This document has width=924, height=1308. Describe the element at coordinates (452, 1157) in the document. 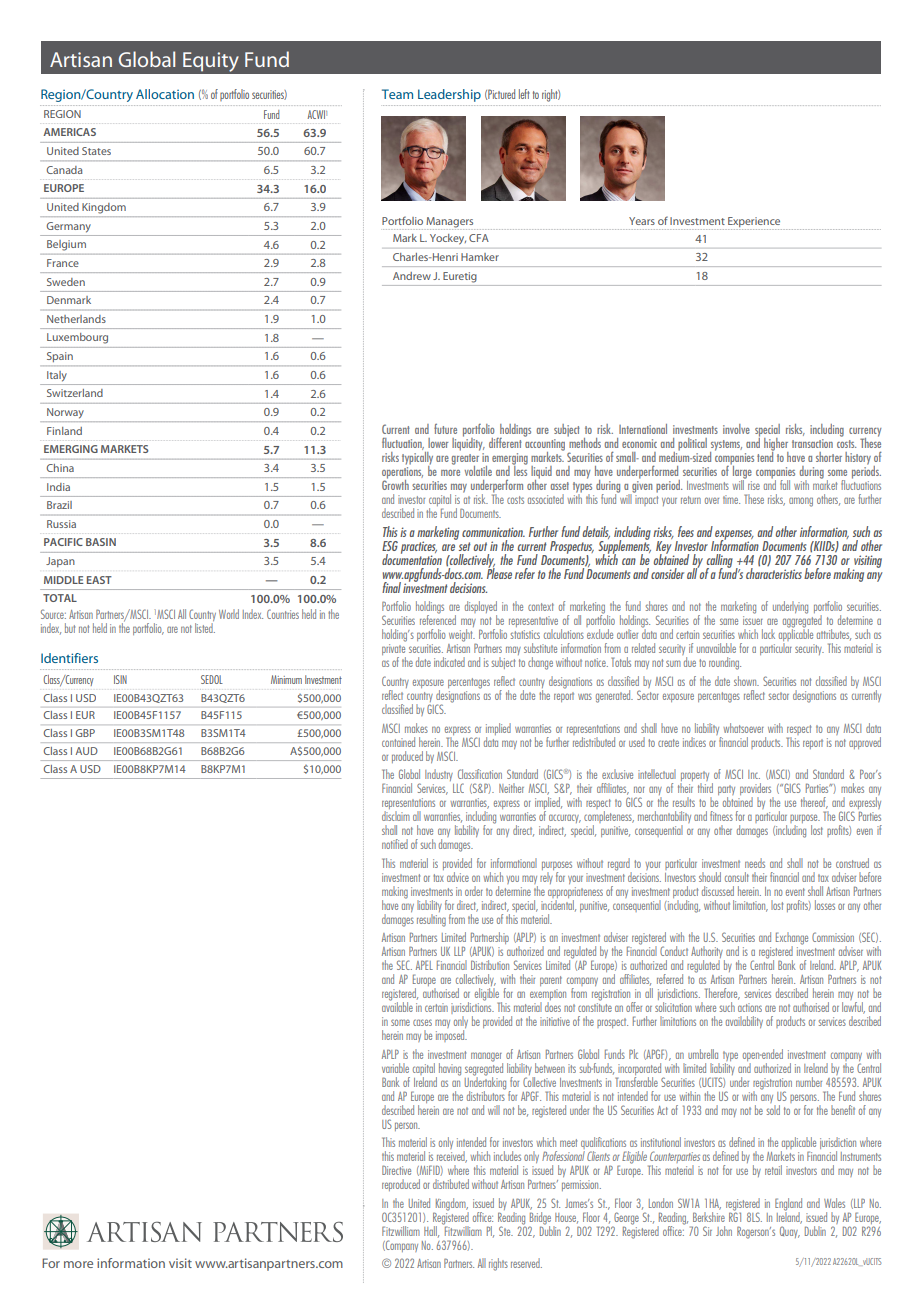

I see `received` at that location.
